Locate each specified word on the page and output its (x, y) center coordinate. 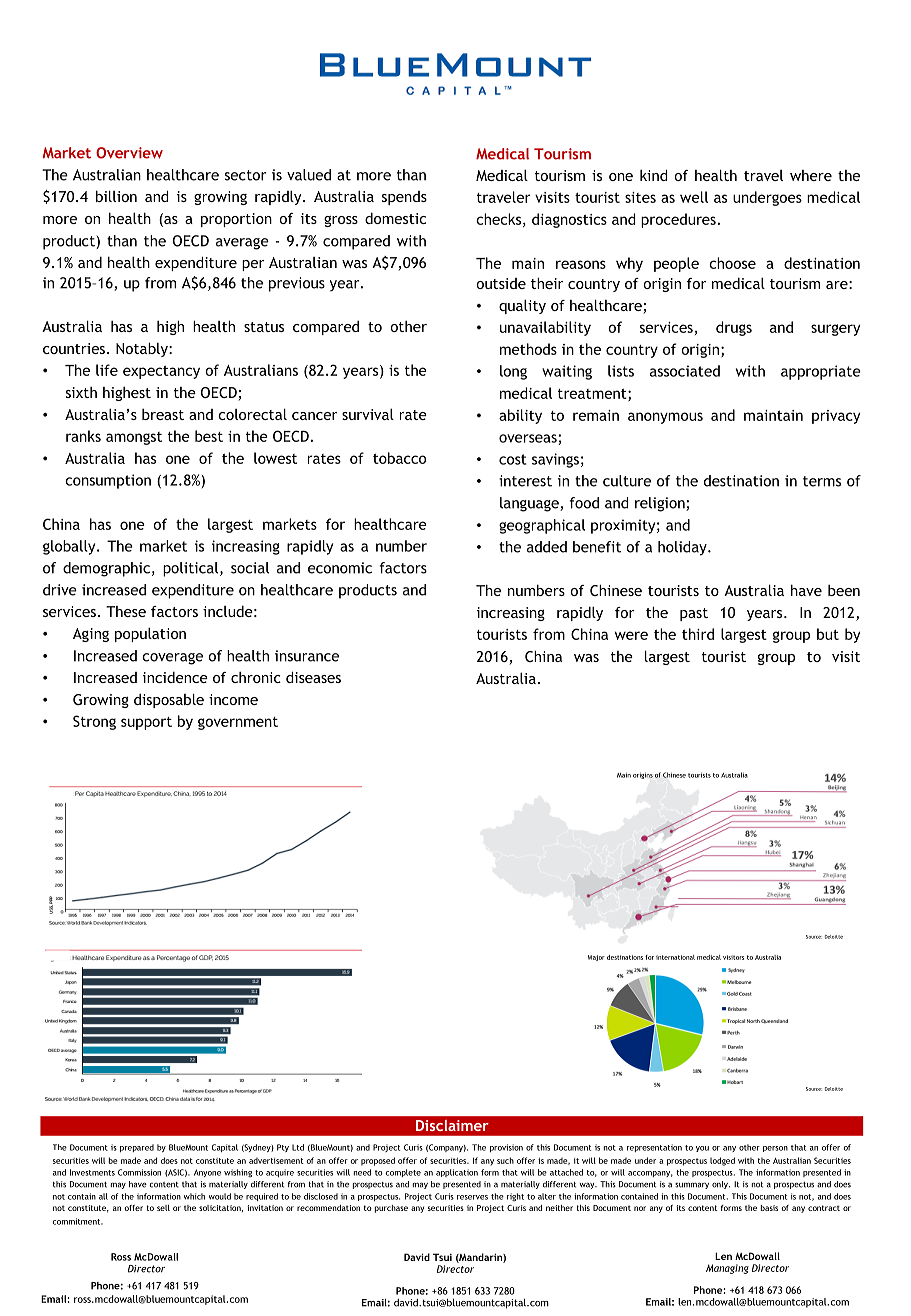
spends (404, 198)
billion (116, 196)
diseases (313, 677)
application (457, 1173)
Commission (139, 1172)
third (698, 634)
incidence (175, 677)
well (694, 197)
